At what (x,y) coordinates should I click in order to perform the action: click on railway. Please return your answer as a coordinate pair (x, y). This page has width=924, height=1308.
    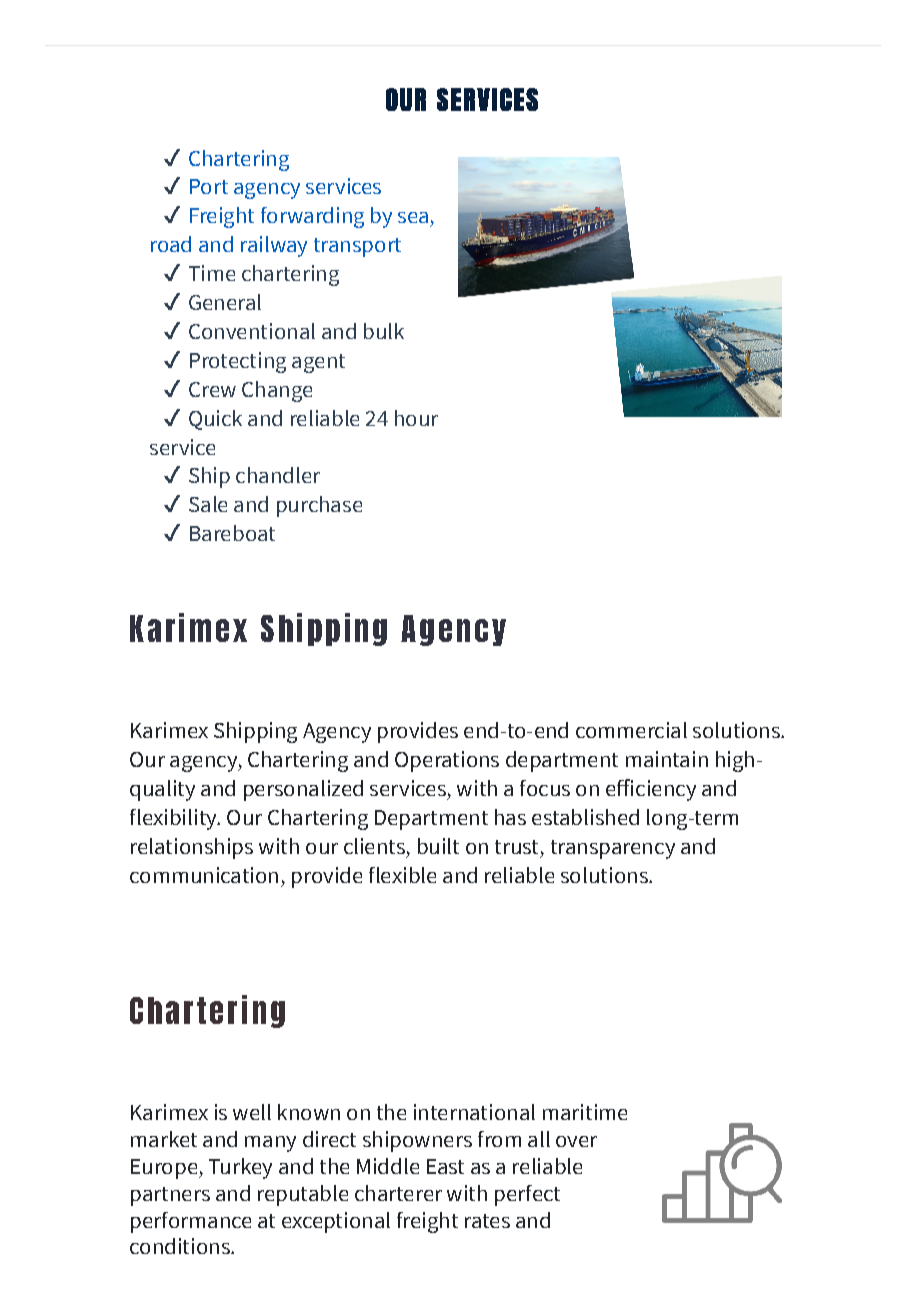
    Looking at the image, I should click on (274, 246).
